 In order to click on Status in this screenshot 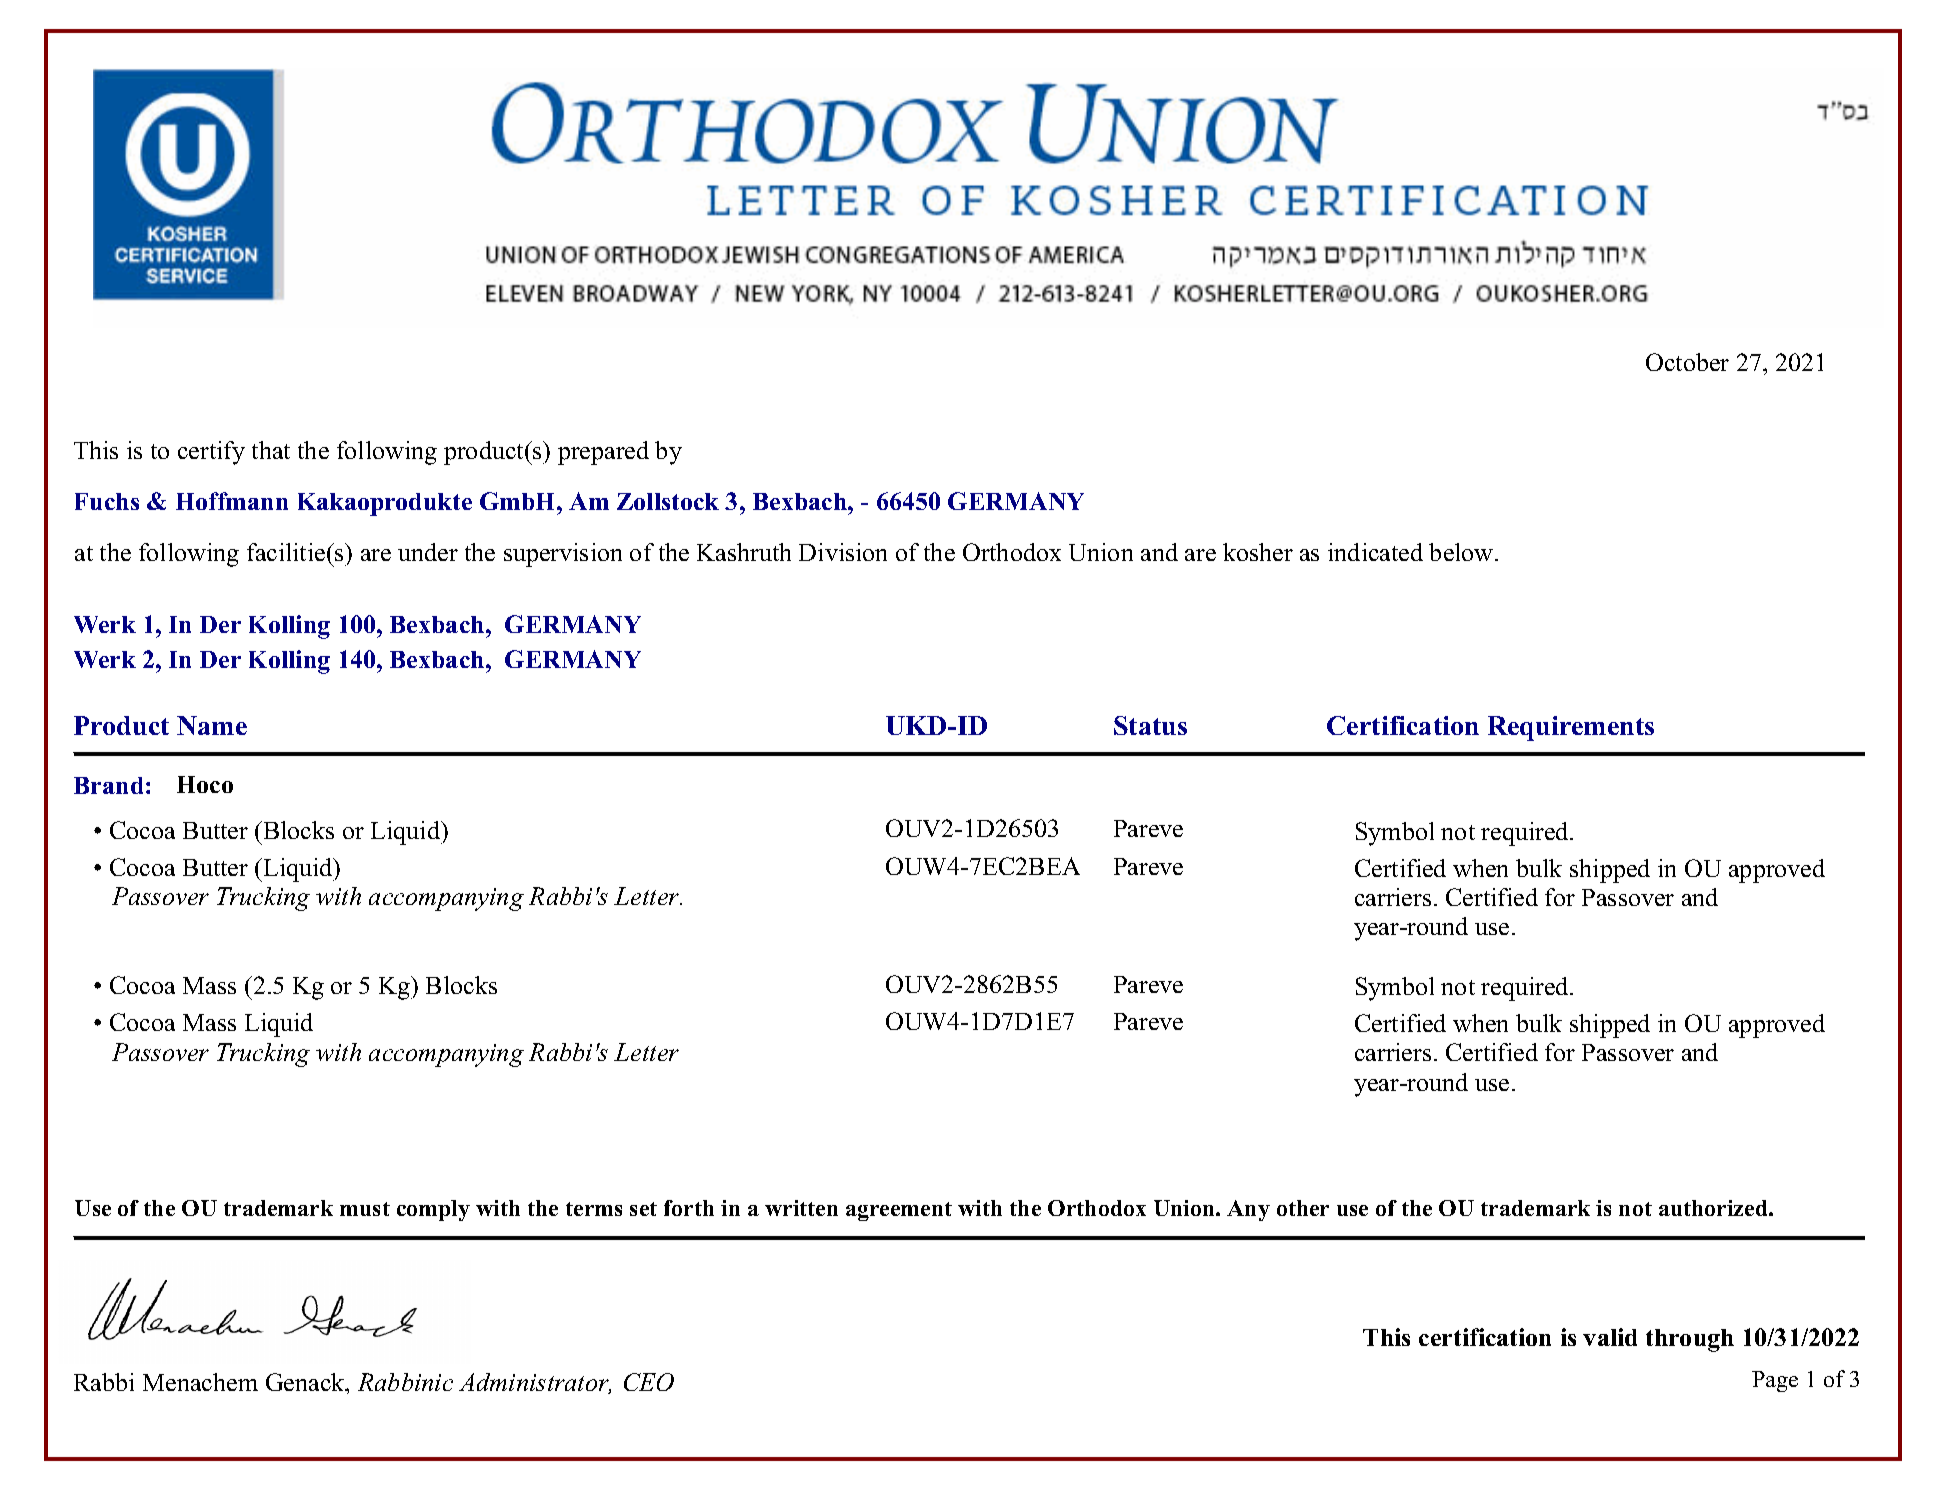, I will do `click(1150, 725)`.
